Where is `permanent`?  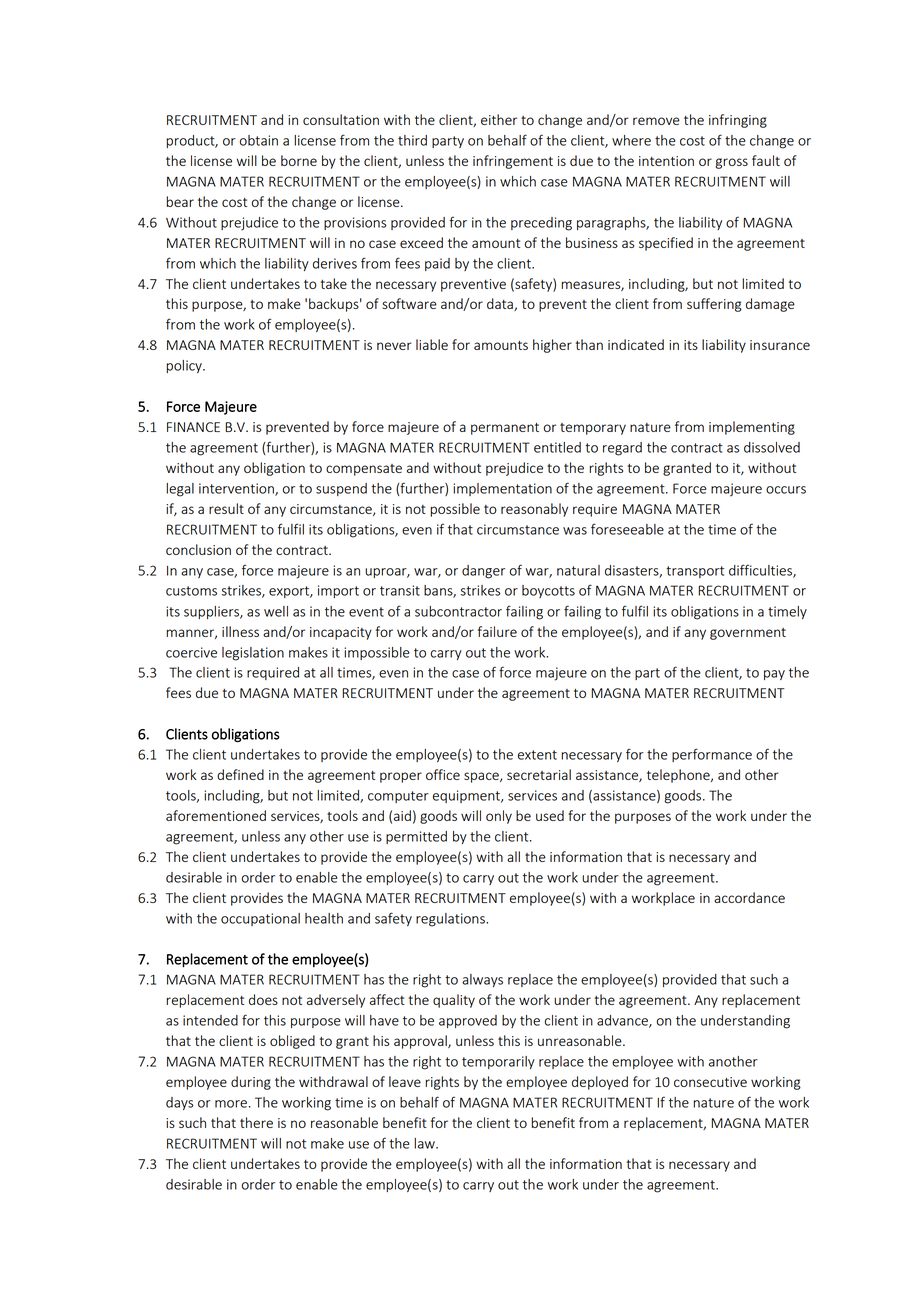 permanent is located at coordinates (505, 429).
